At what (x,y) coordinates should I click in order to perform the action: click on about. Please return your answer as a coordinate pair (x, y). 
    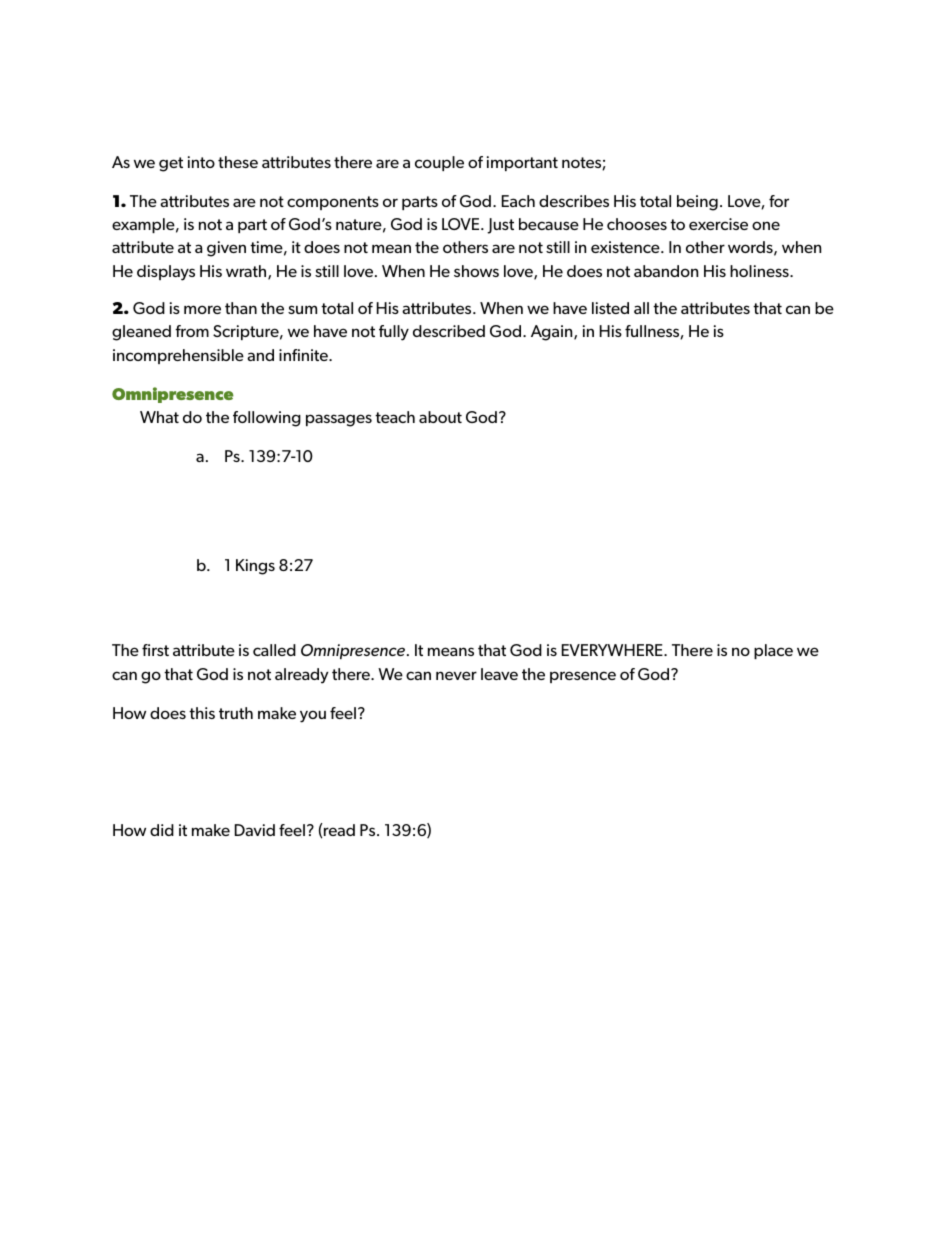
    Looking at the image, I should click on (440, 417).
